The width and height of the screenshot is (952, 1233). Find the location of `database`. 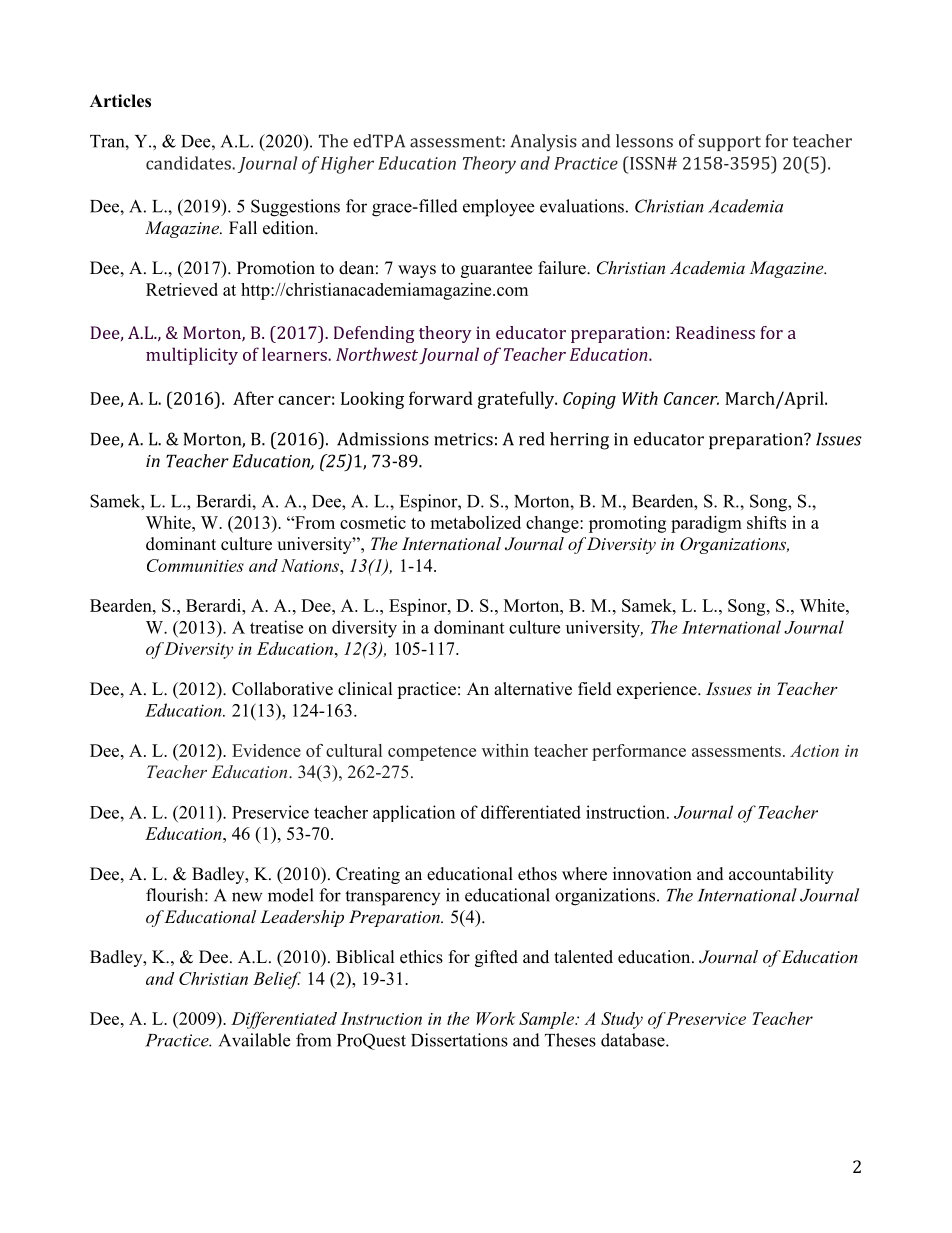

database is located at coordinates (634, 1040).
